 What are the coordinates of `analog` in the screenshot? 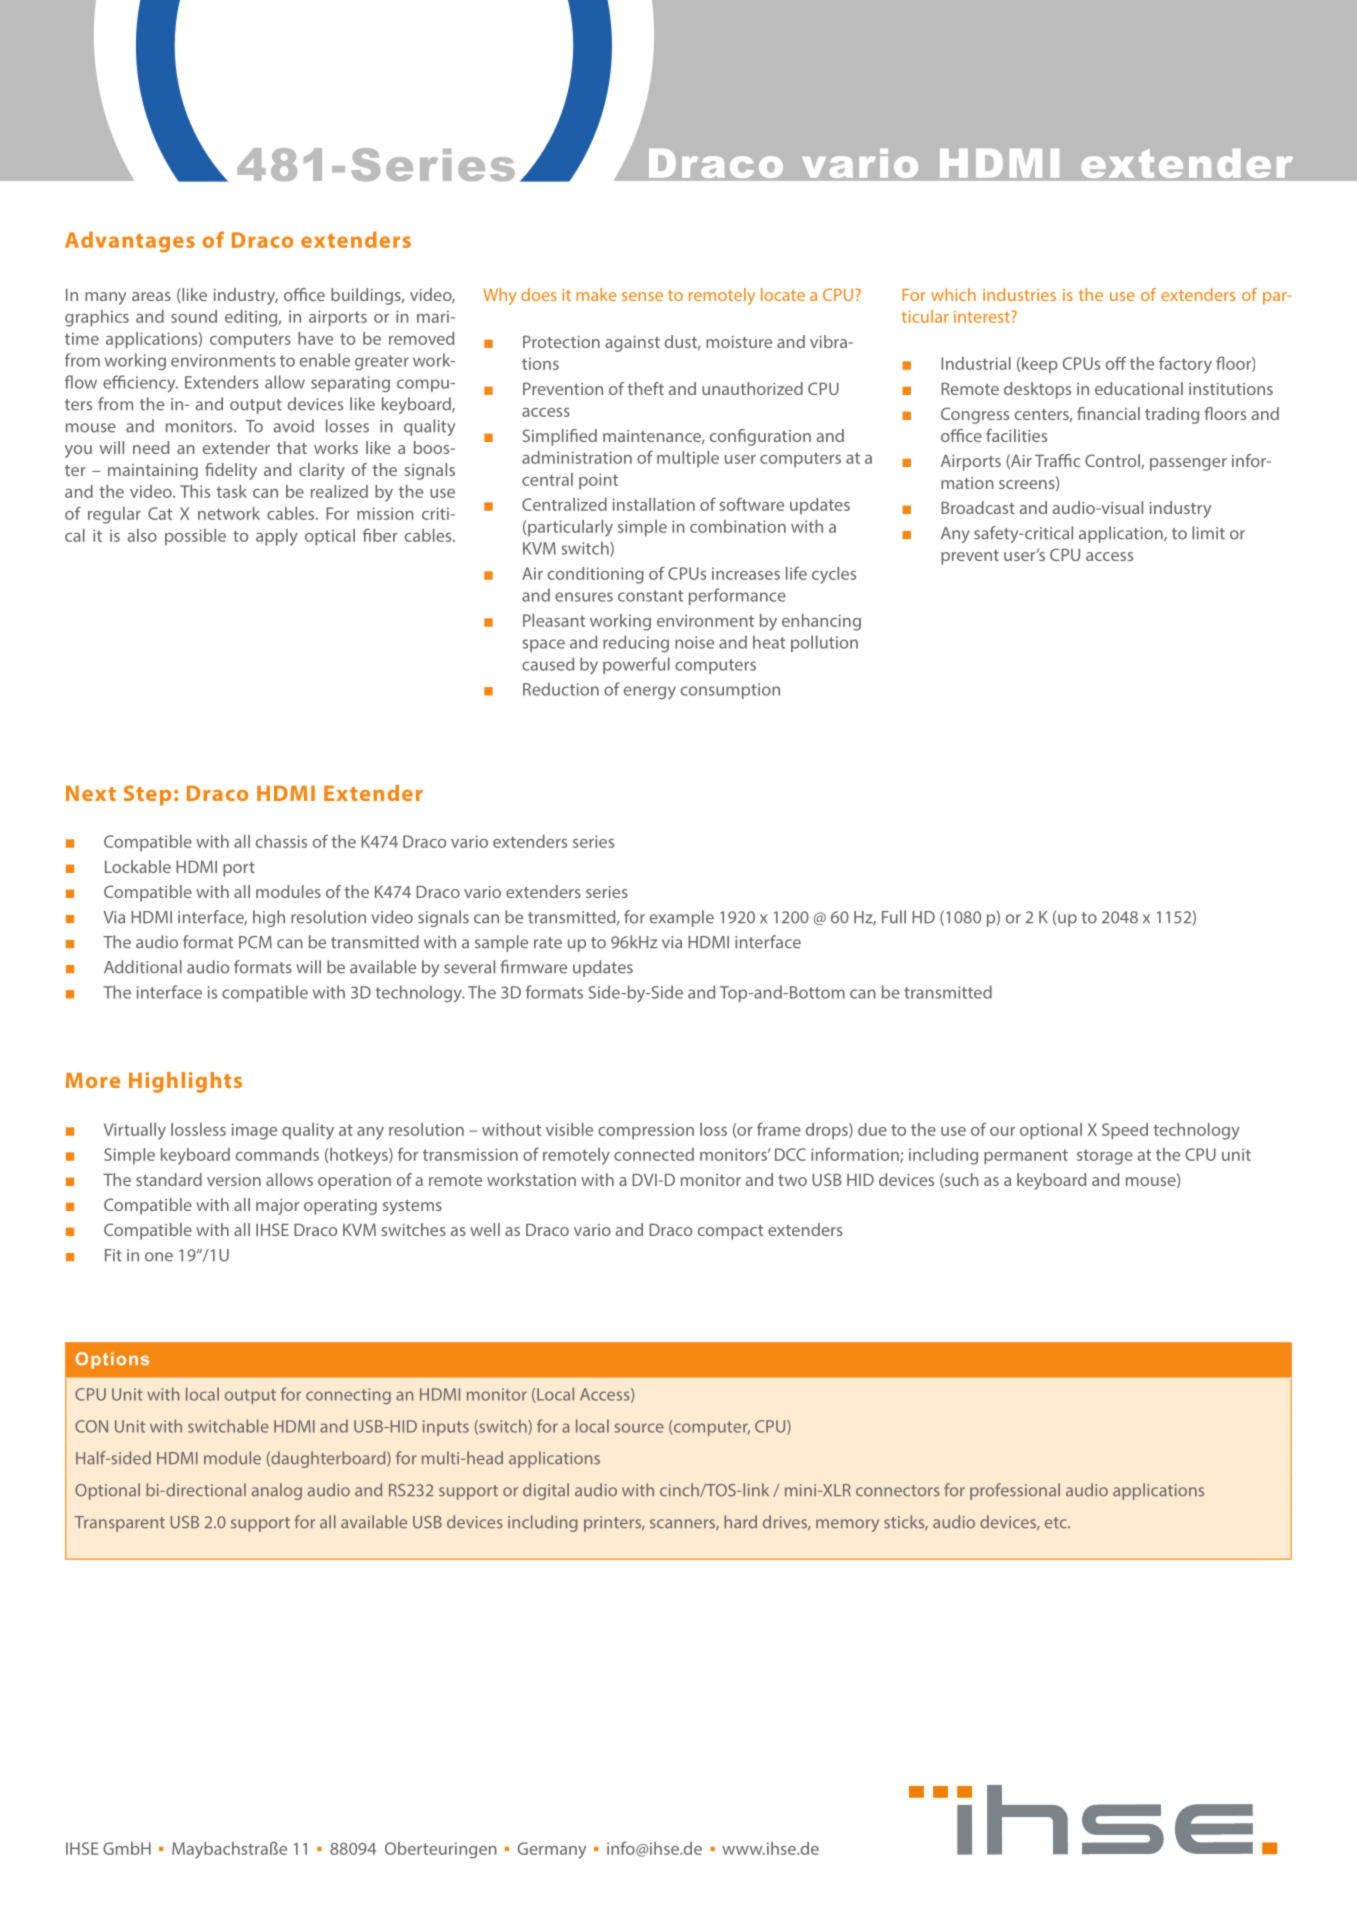 It's located at (277, 1491).
